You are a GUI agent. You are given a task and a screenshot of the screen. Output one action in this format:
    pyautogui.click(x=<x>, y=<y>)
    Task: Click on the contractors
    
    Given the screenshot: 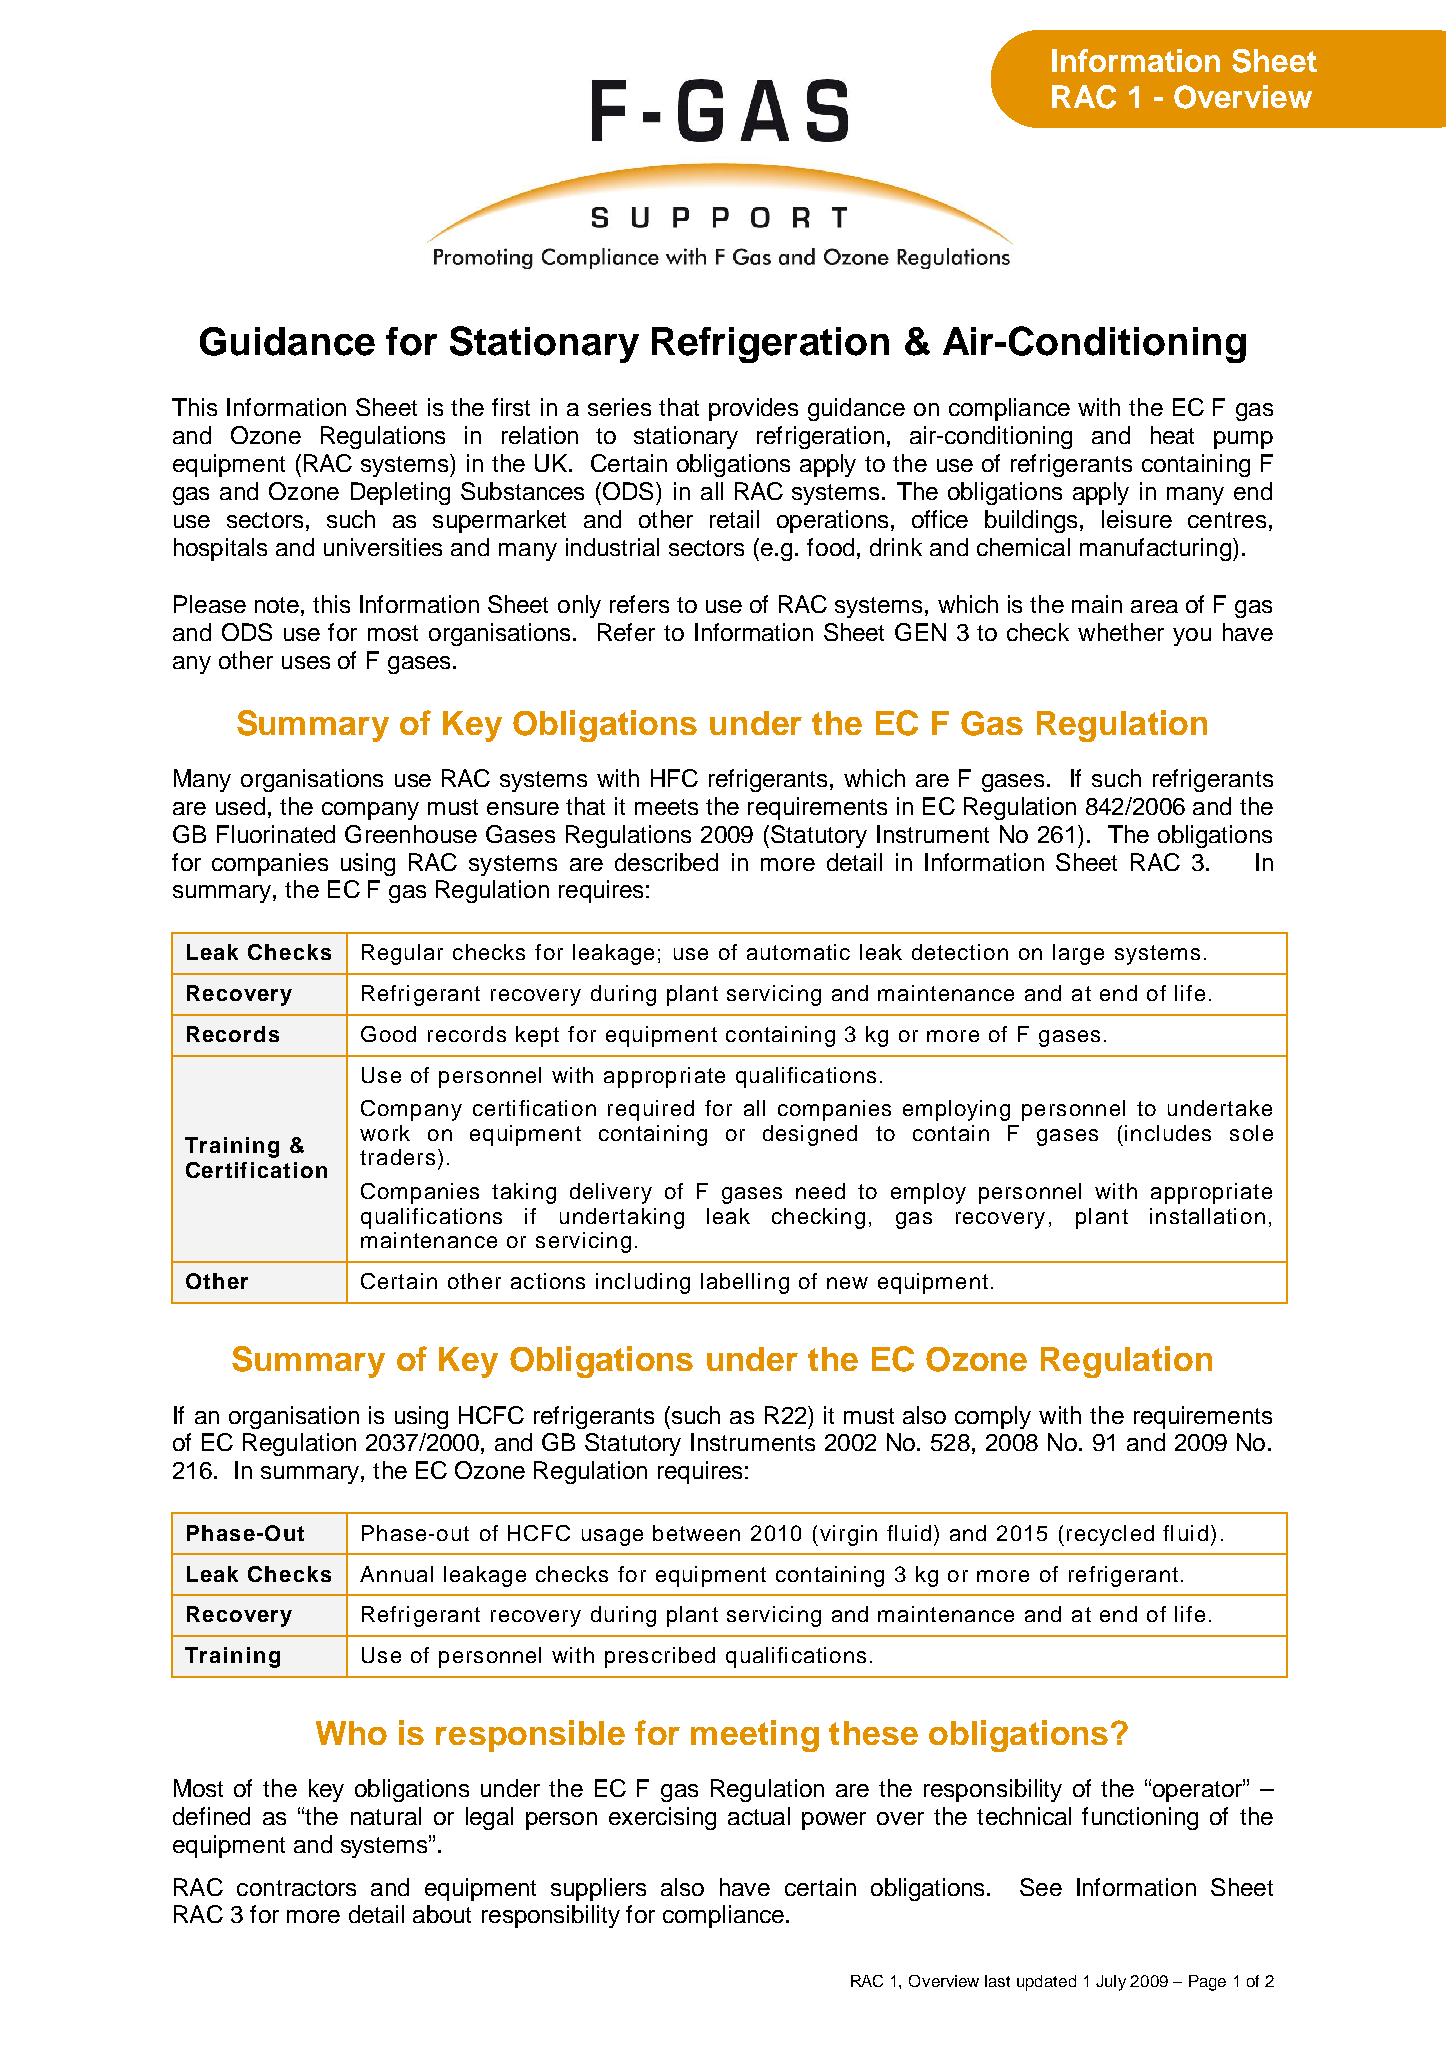 What is the action you would take?
    pyautogui.click(x=296, y=1888)
